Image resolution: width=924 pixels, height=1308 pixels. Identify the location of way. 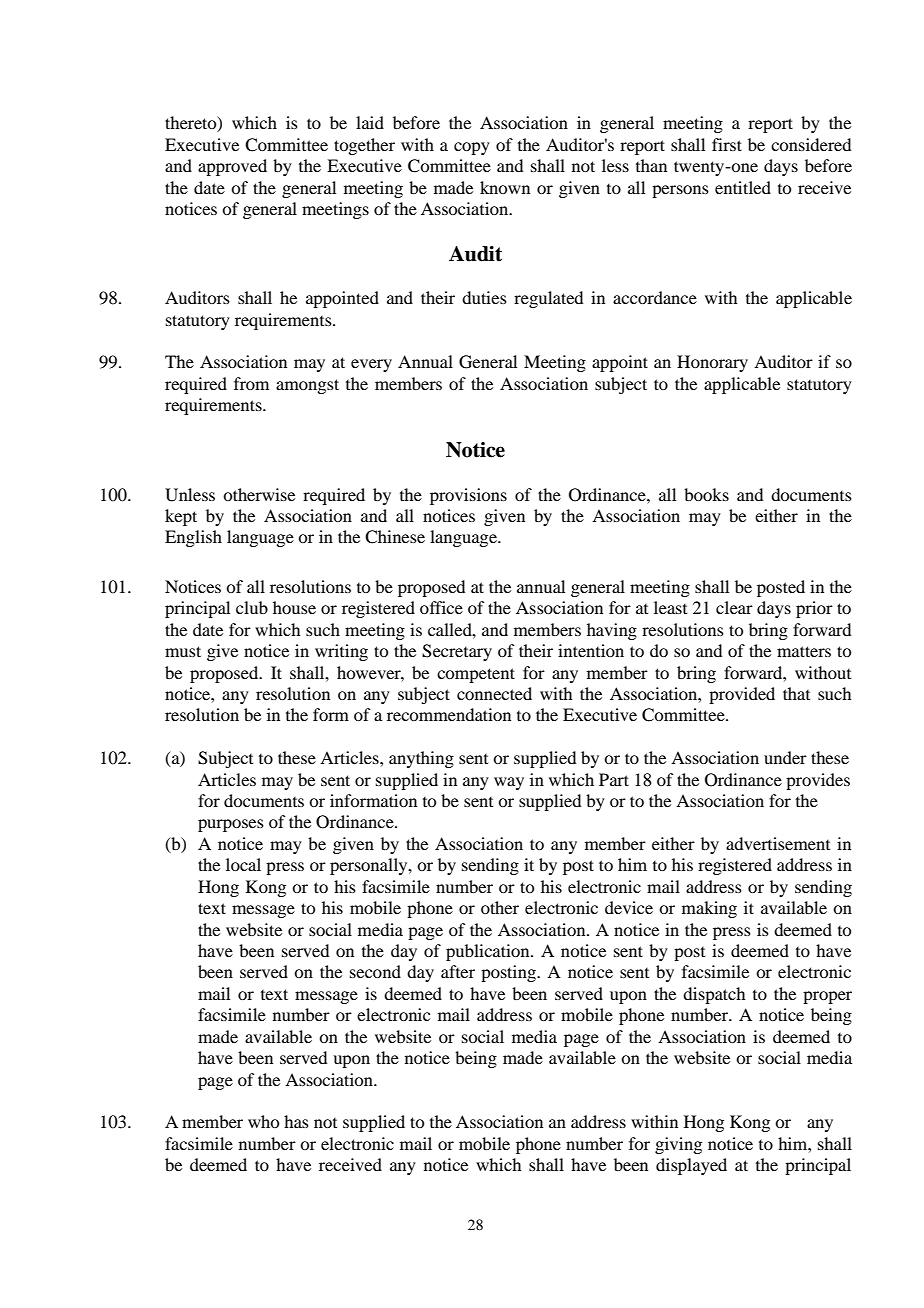
(509, 783).
